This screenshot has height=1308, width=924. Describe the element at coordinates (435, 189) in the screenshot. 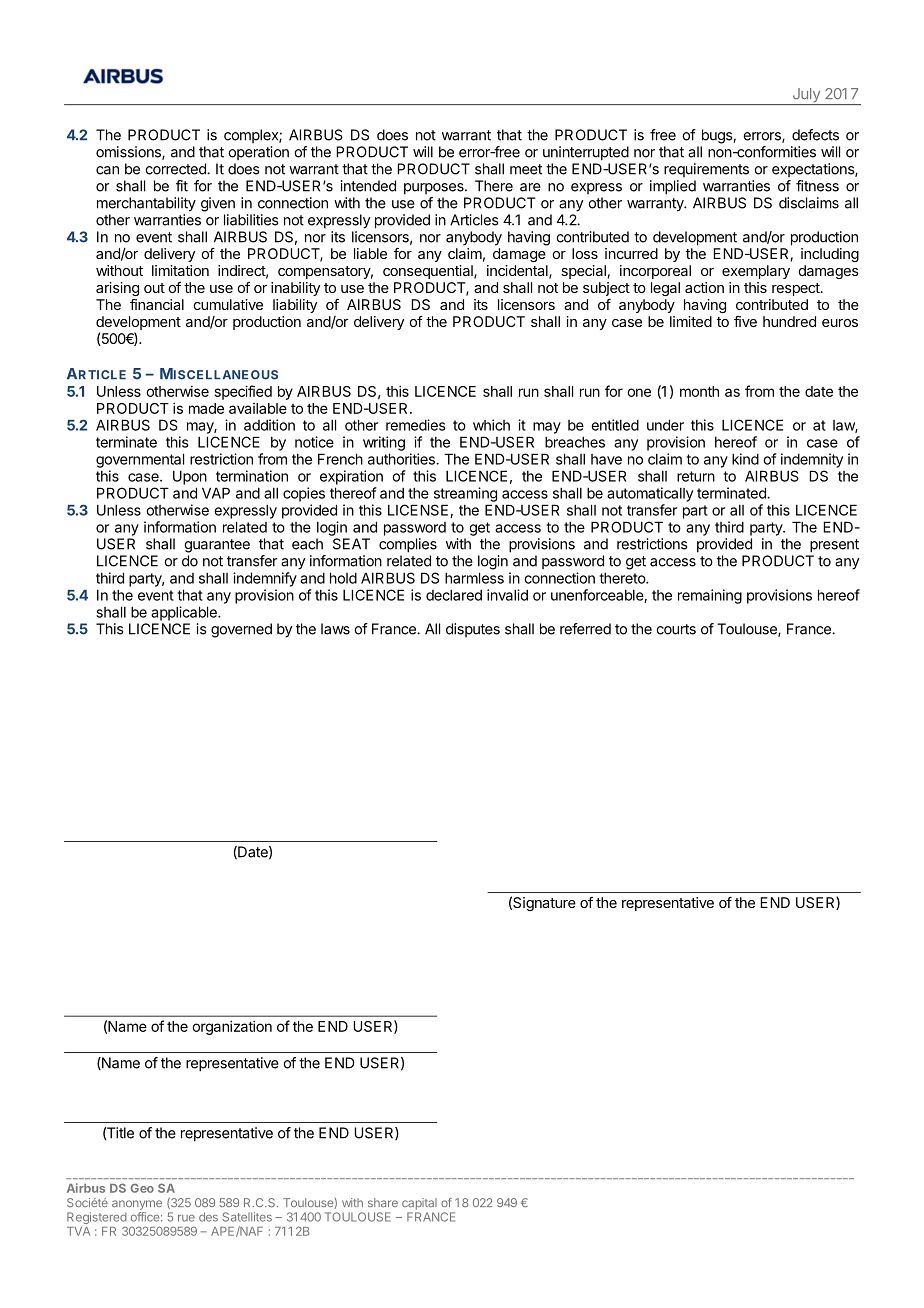

I see `purposes` at that location.
